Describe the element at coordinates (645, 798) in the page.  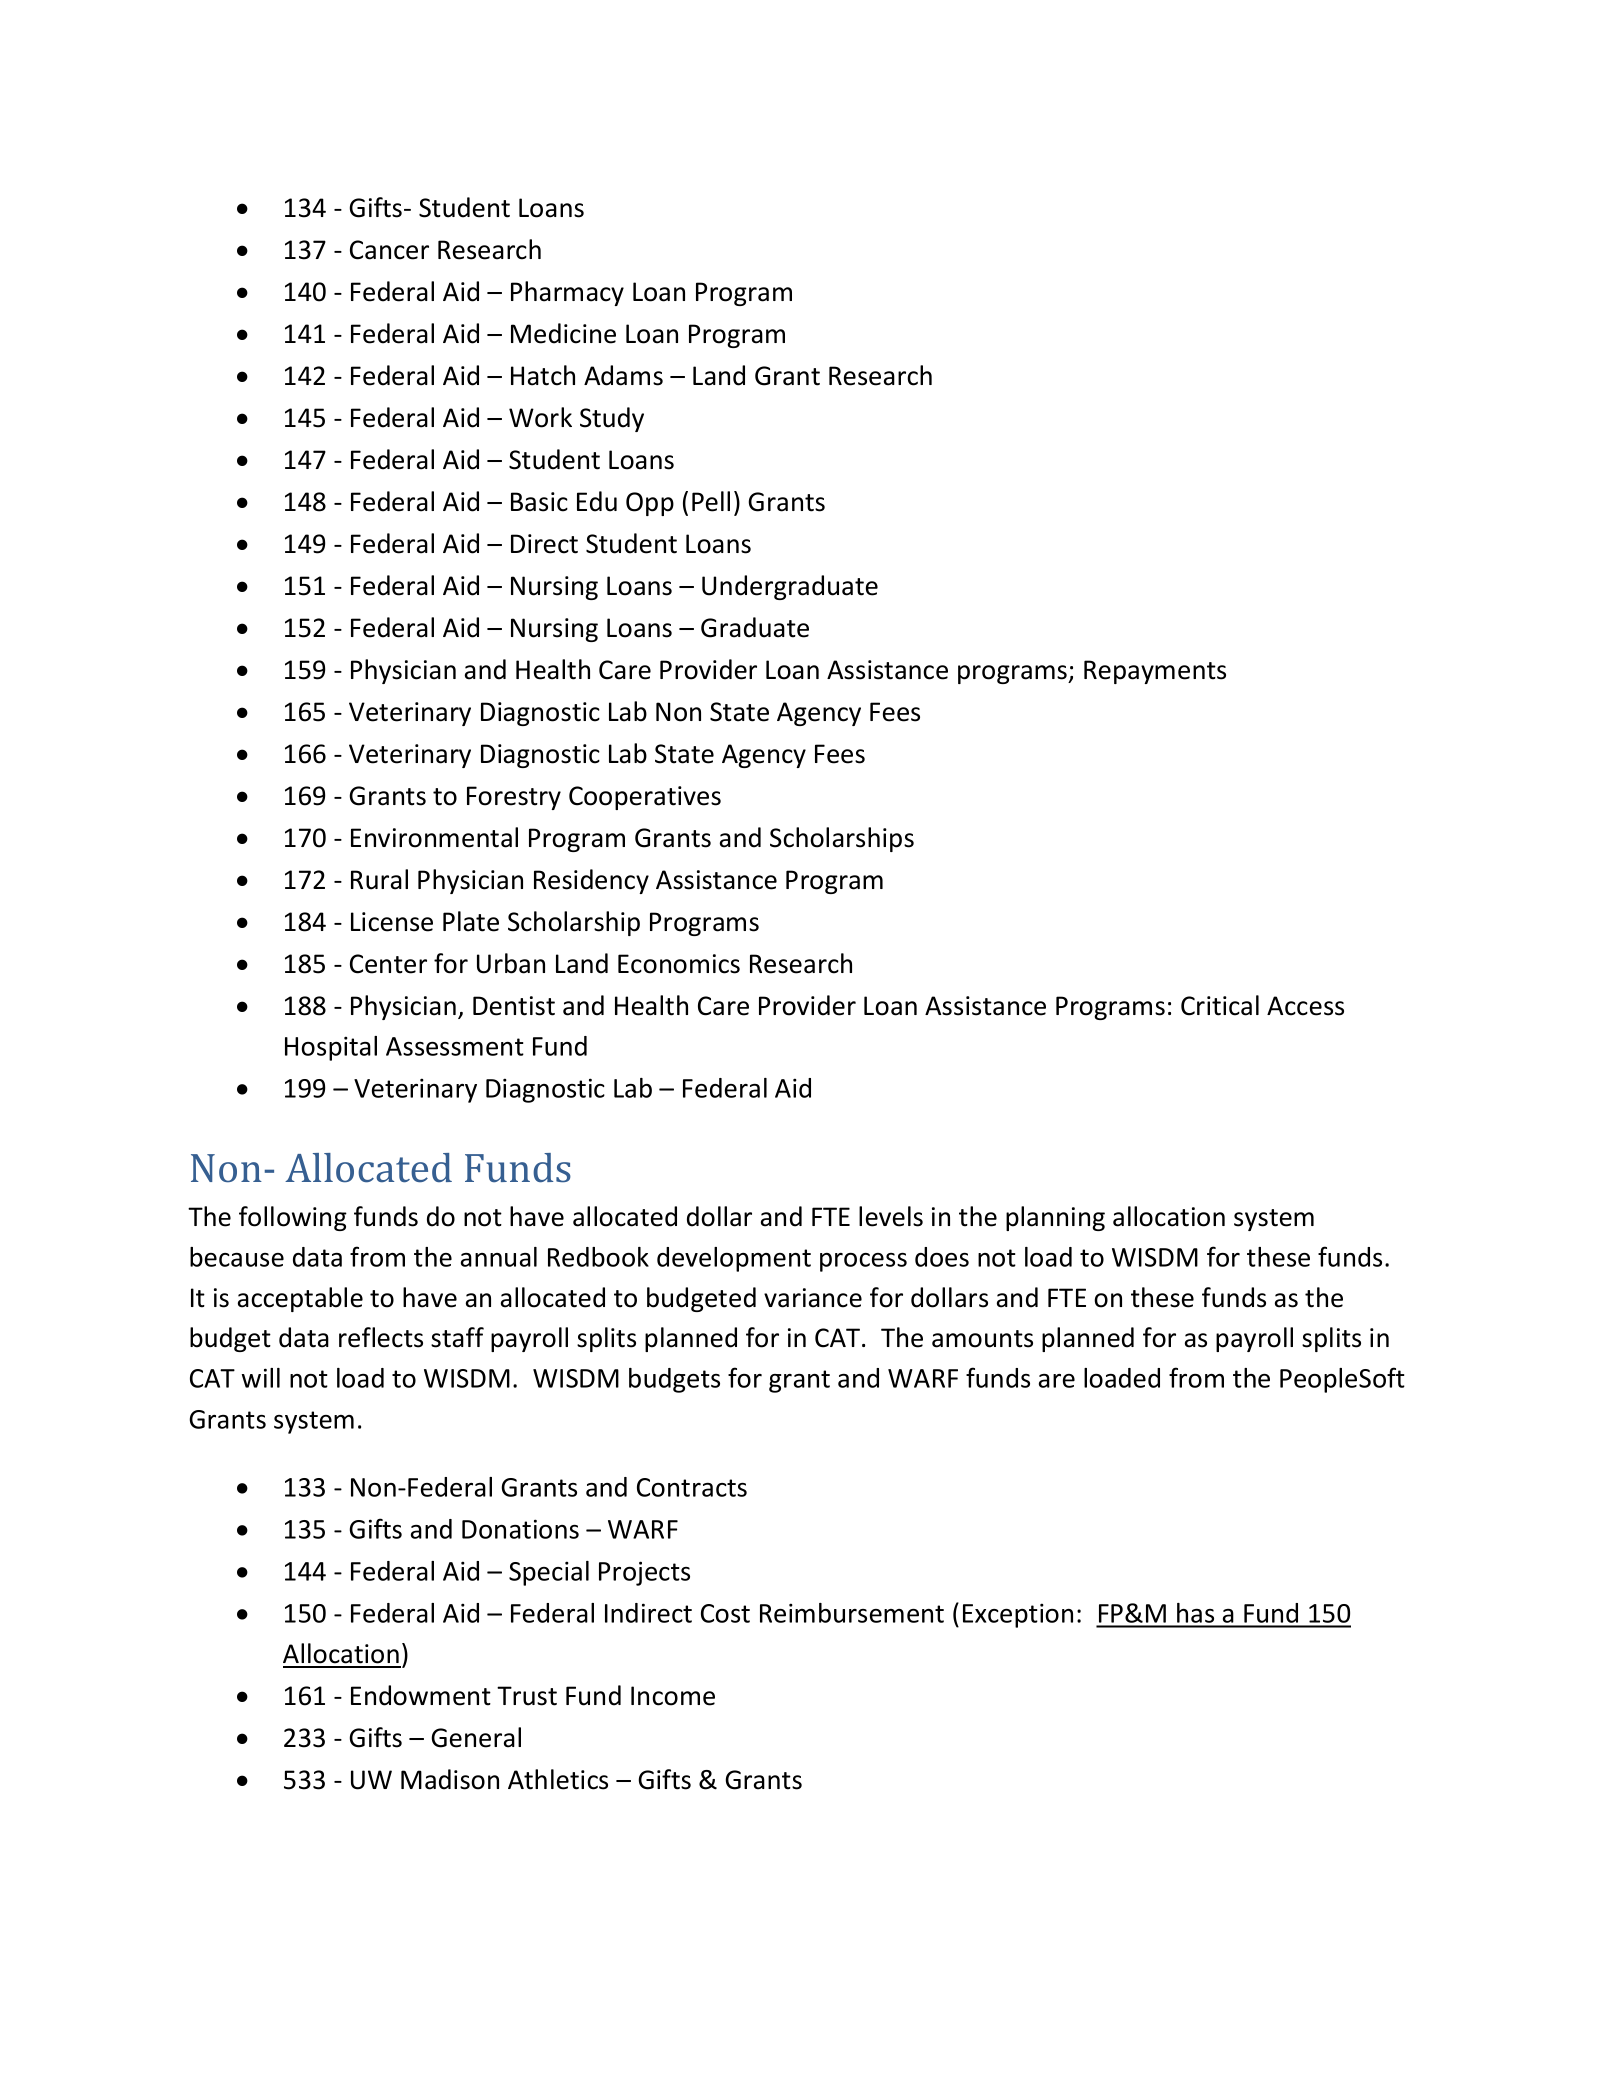
I see `Cooperatives` at that location.
